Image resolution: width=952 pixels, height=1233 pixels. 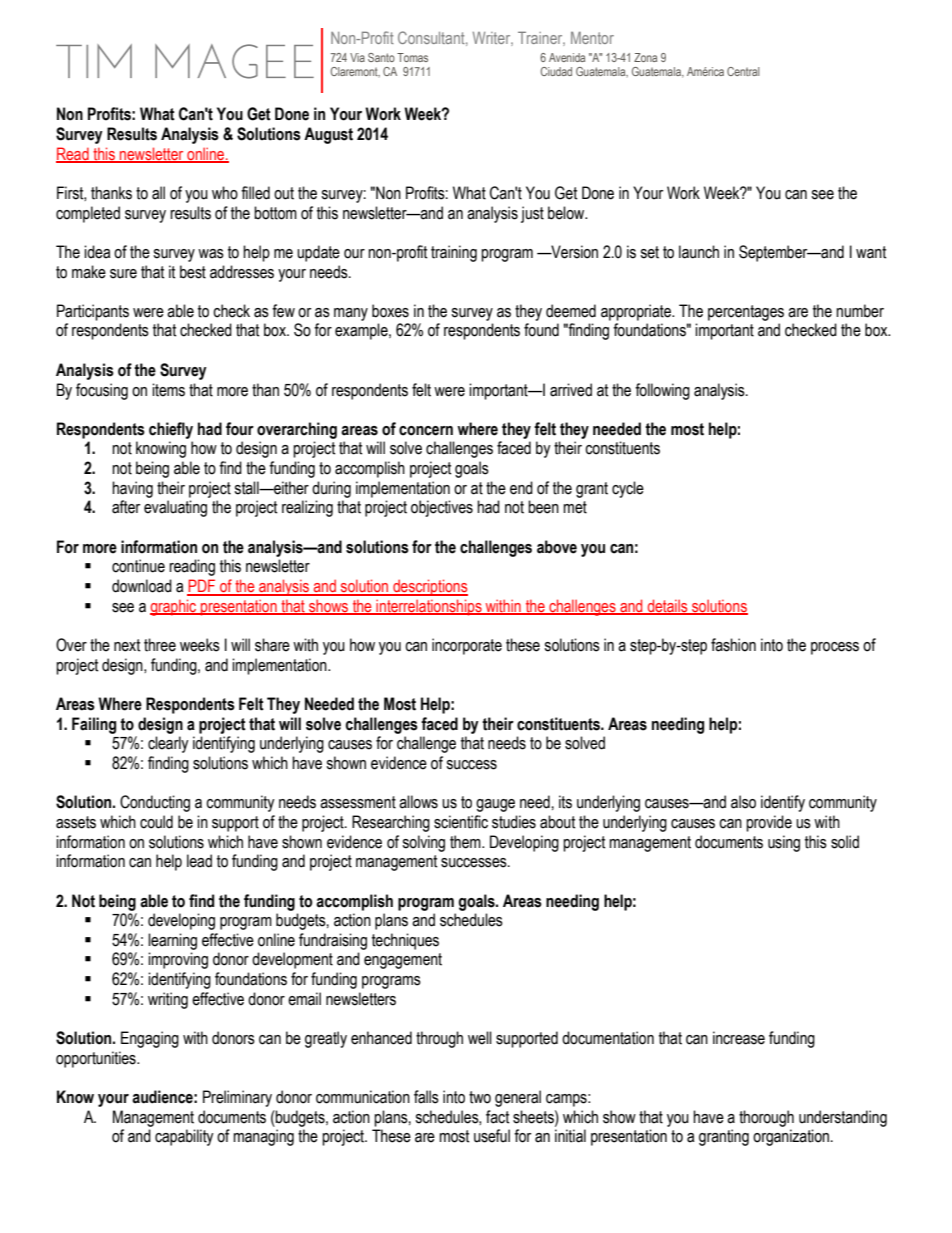 I want to click on two, so click(x=480, y=1097).
